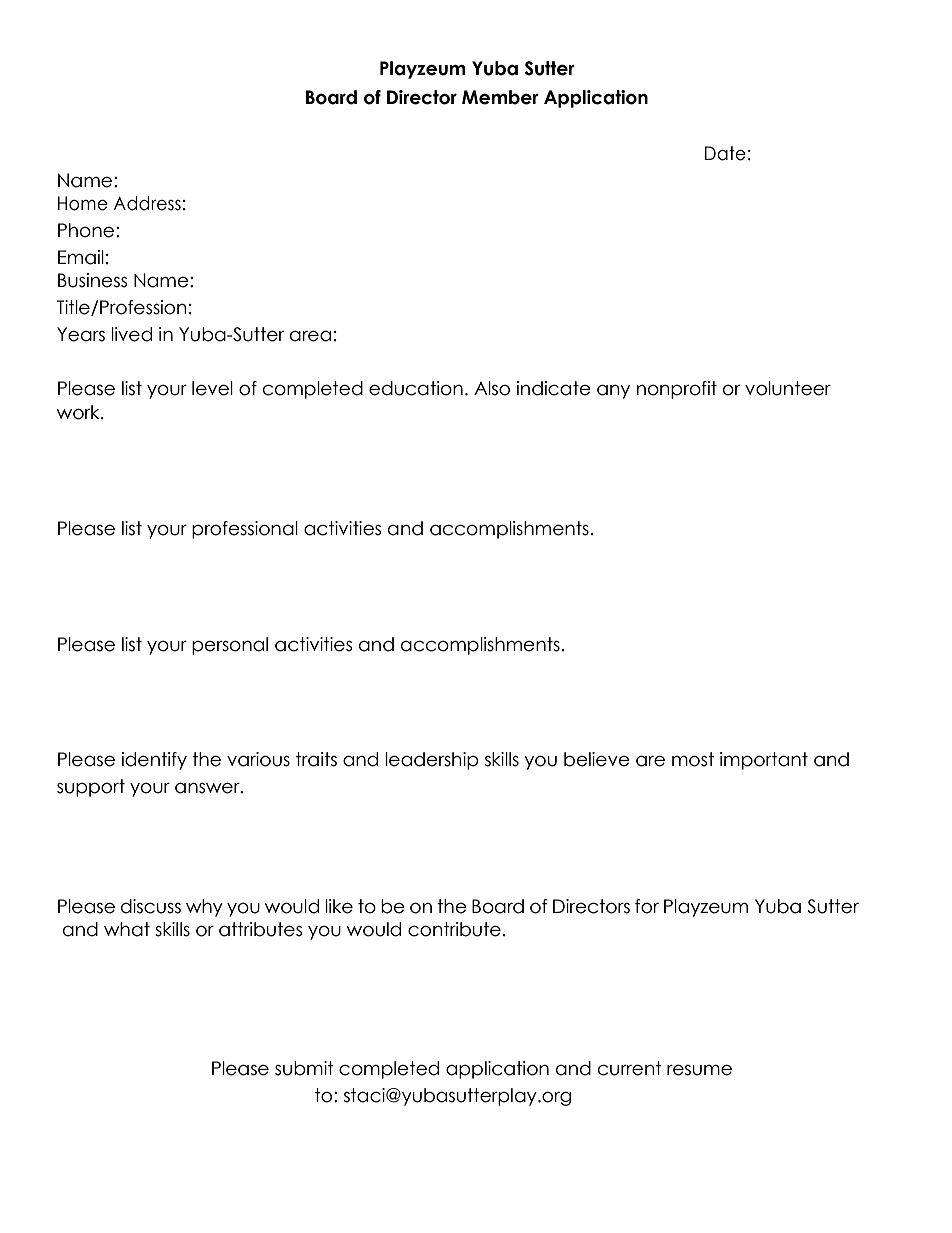 The height and width of the screenshot is (1233, 952). What do you see at coordinates (432, 761) in the screenshot?
I see `leadership` at bounding box center [432, 761].
